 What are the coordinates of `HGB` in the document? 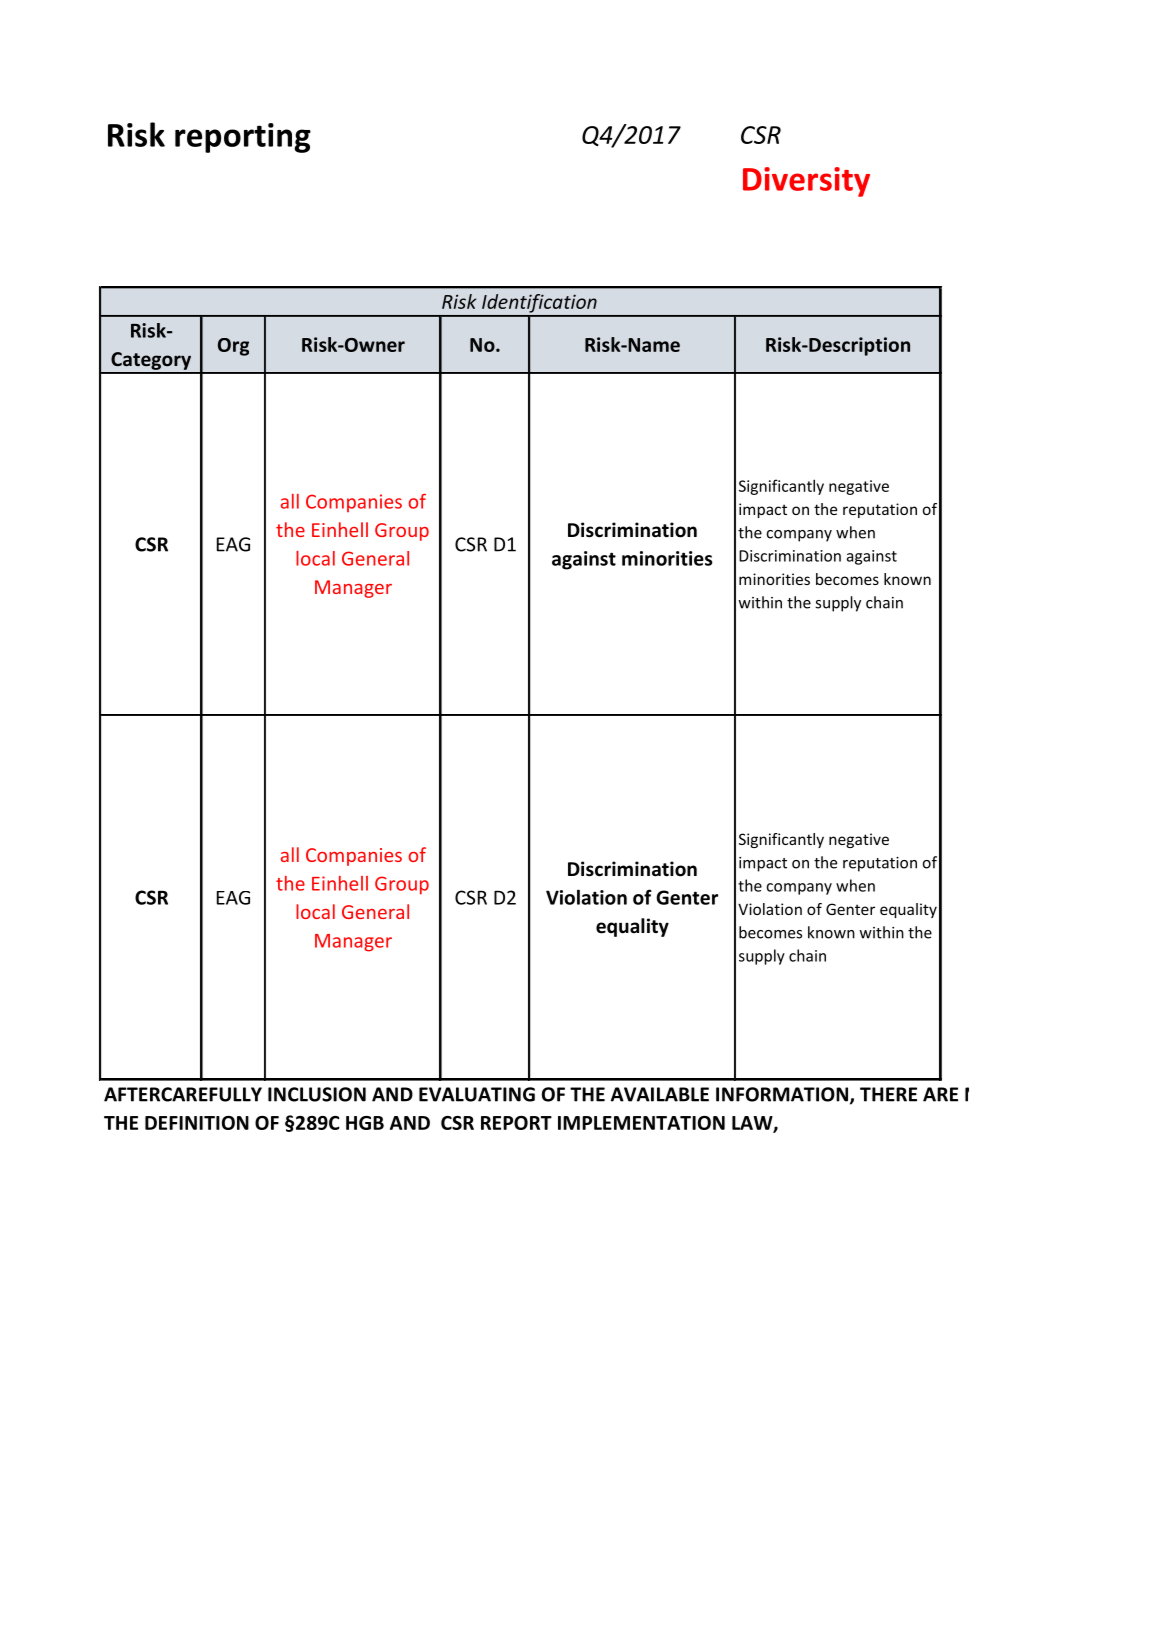 It's located at (365, 1123).
